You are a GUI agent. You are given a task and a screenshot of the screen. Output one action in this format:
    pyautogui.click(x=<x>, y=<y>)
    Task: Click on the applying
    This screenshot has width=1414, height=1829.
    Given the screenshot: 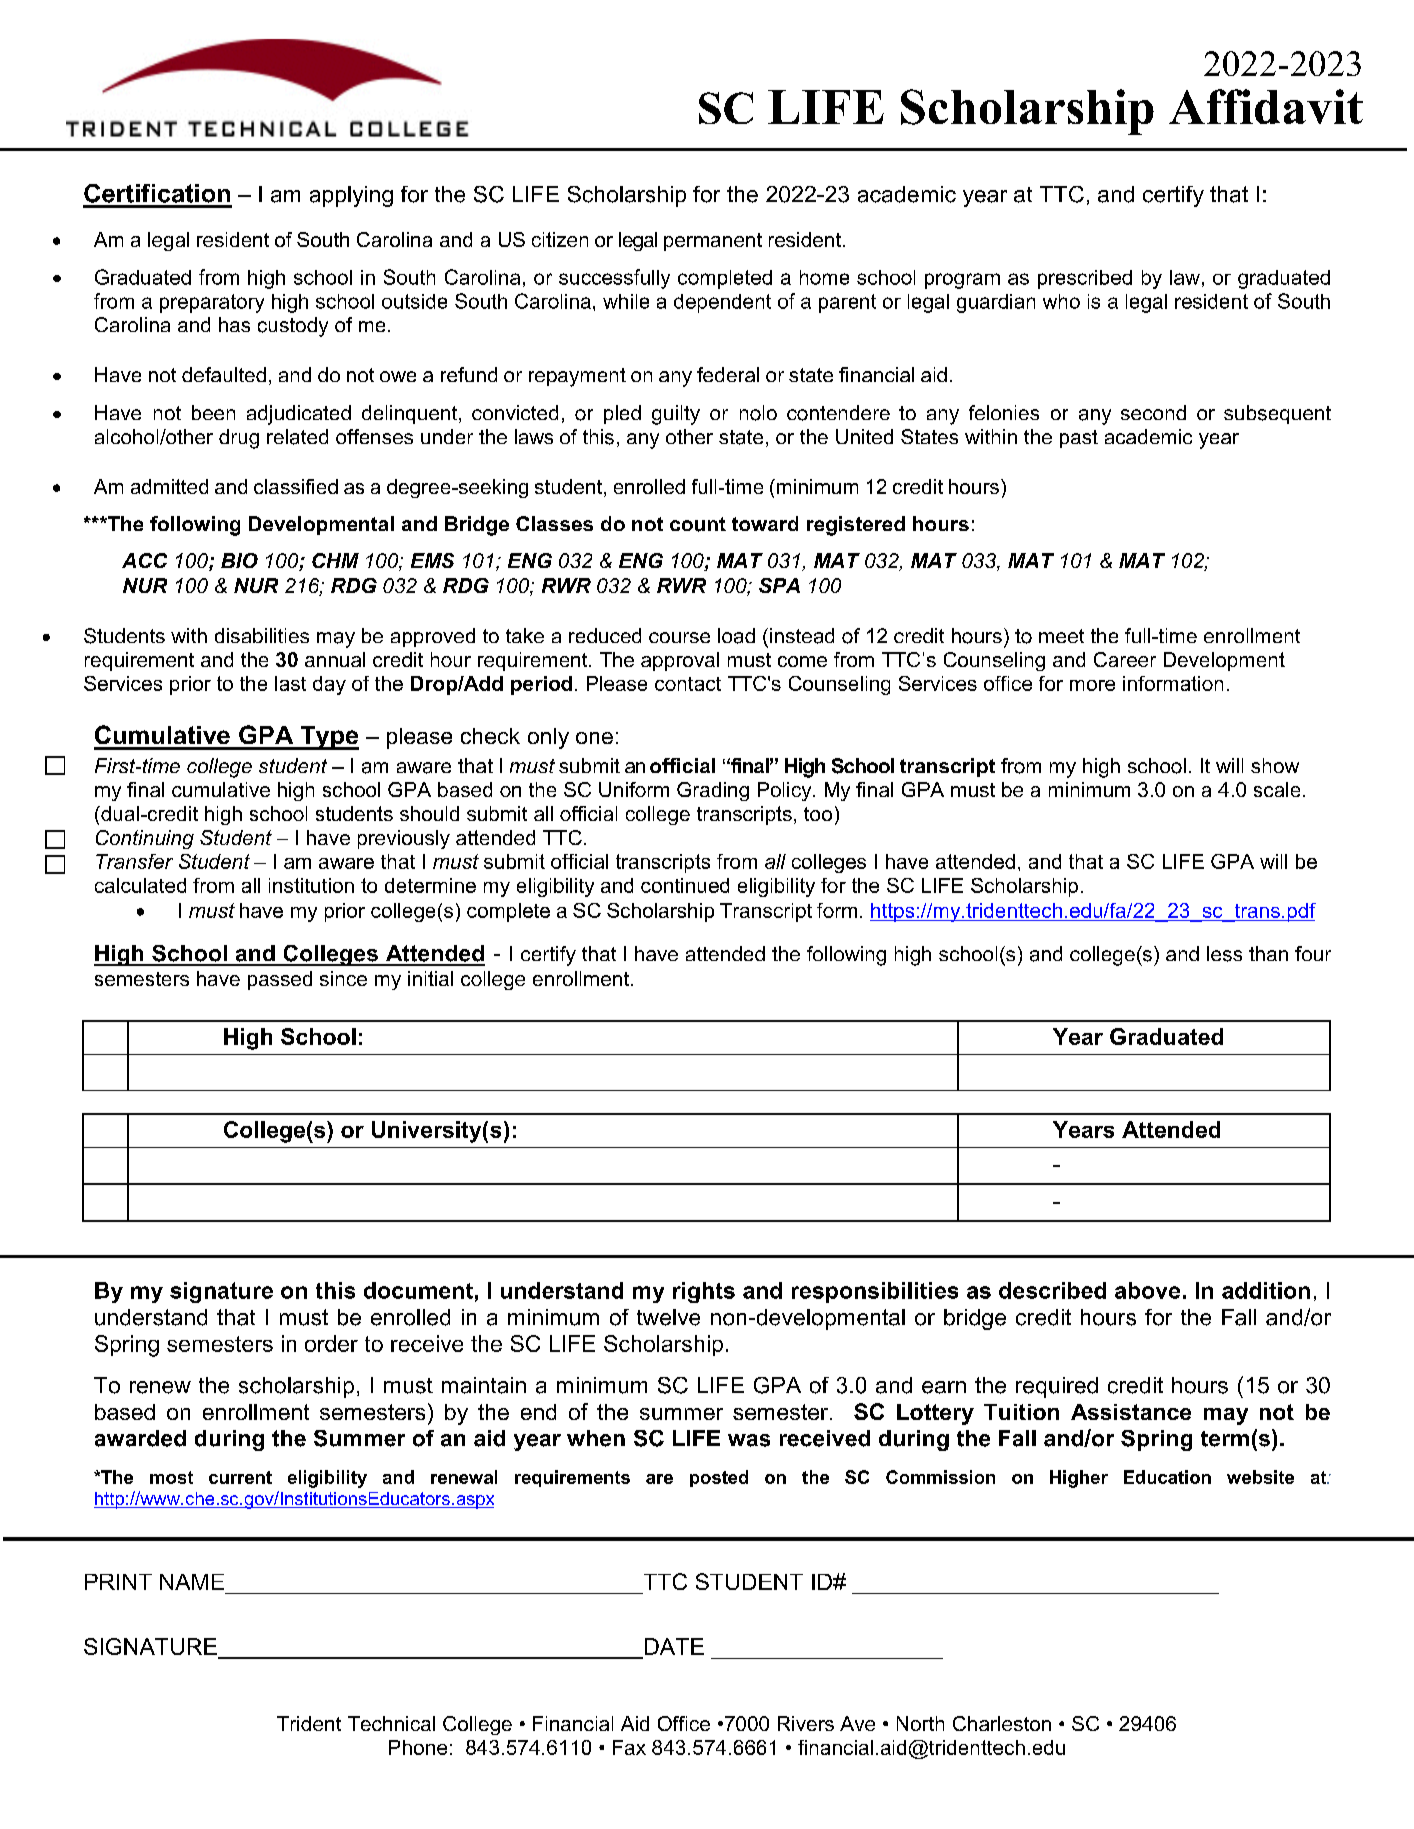 What is the action you would take?
    pyautogui.click(x=351, y=196)
